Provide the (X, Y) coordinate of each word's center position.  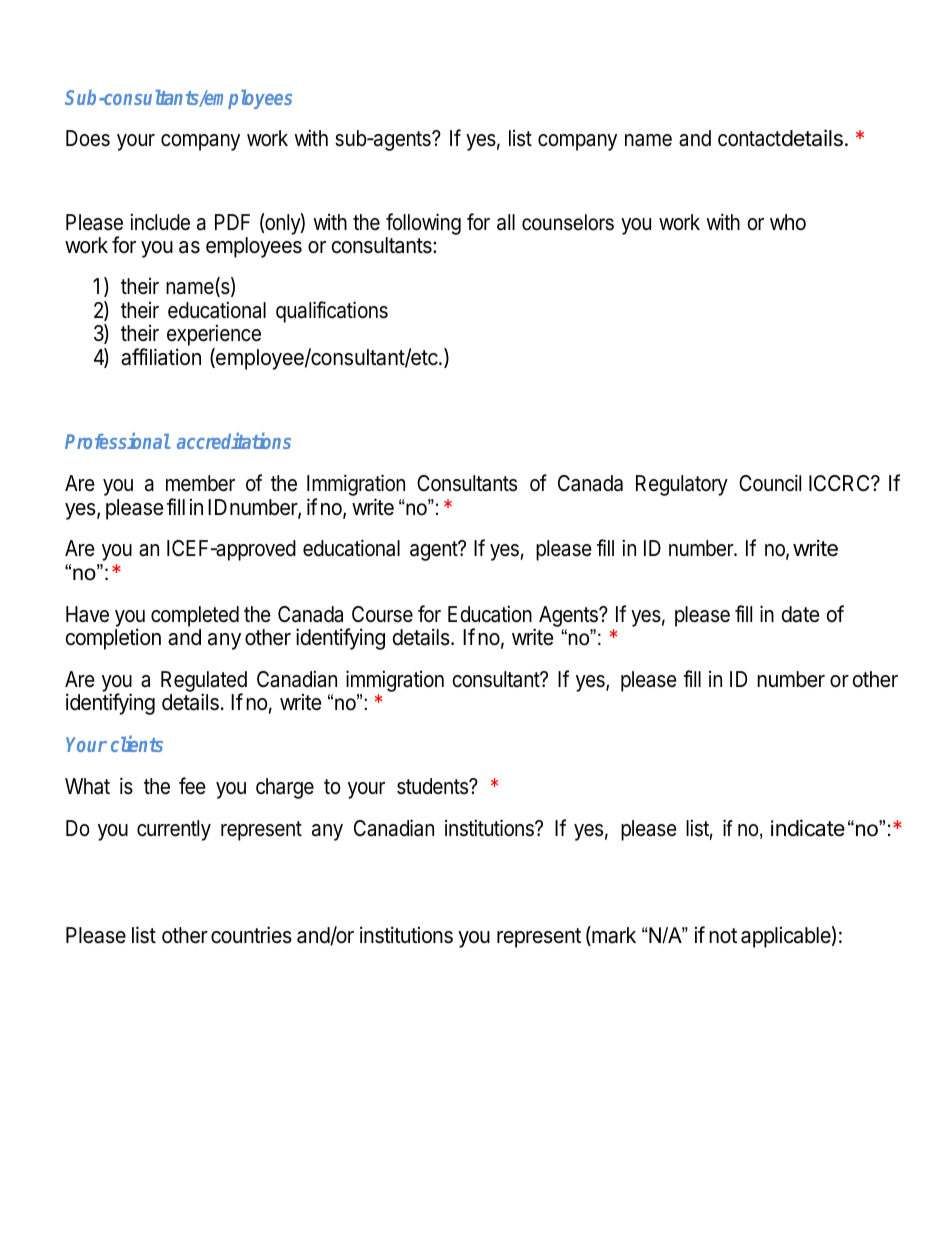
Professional (118, 440)
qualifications (332, 312)
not (723, 936)
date (800, 614)
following (423, 225)
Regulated (204, 682)
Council (770, 482)
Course (382, 614)
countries (251, 935)
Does (88, 138)
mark (613, 936)
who (788, 222)
